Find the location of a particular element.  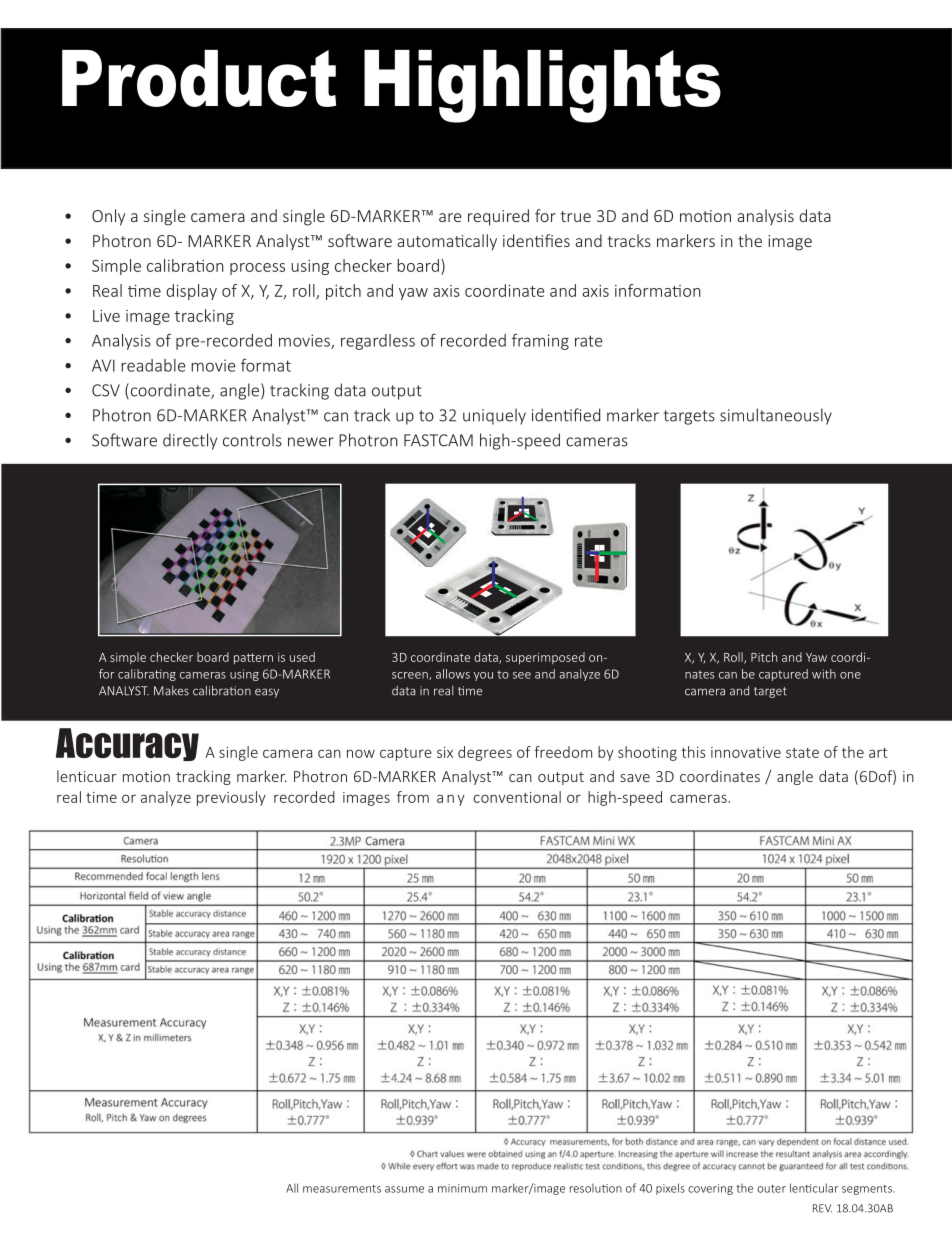

Makes is located at coordinates (171, 691).
